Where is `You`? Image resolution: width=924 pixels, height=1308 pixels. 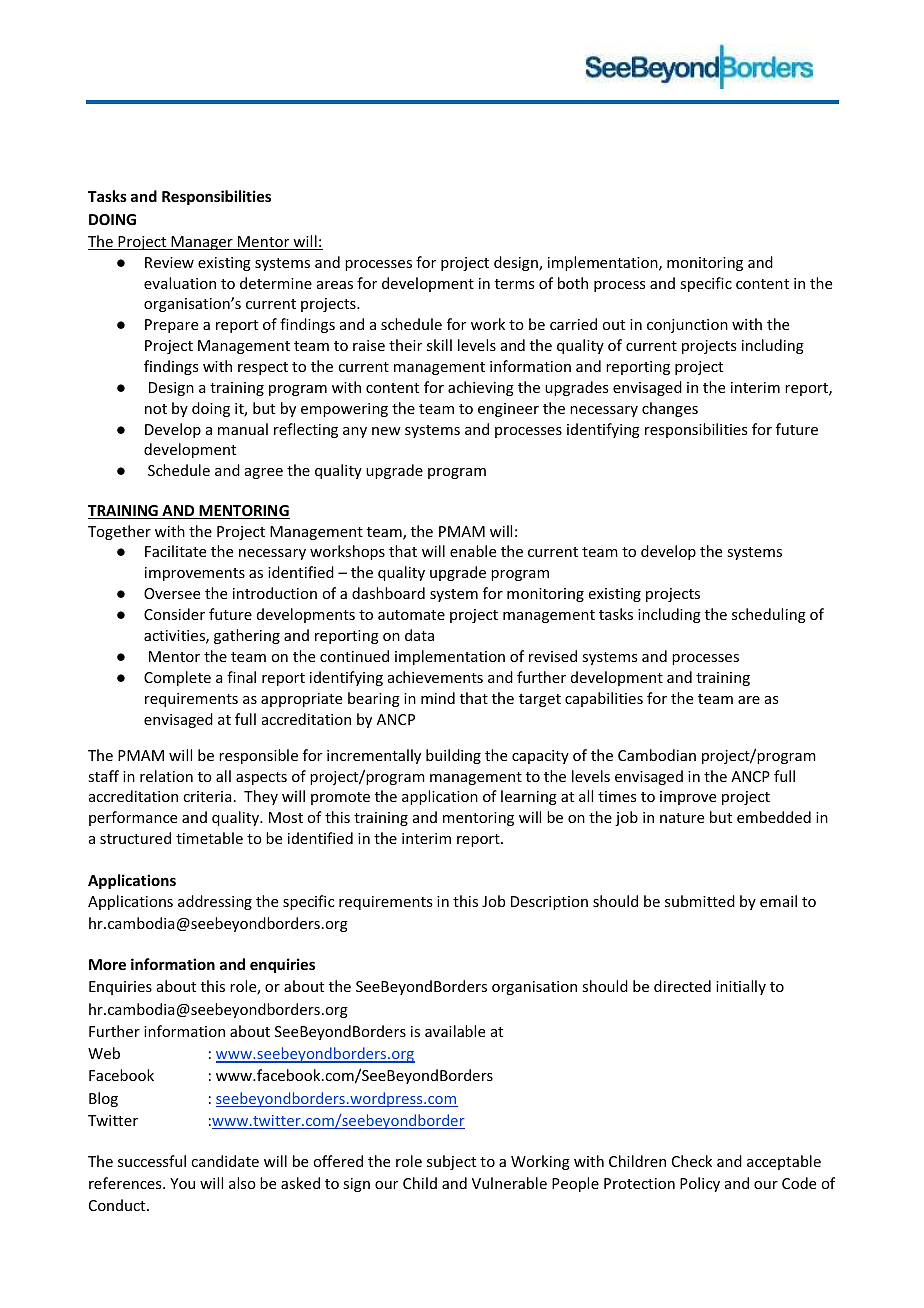 You is located at coordinates (182, 1183).
